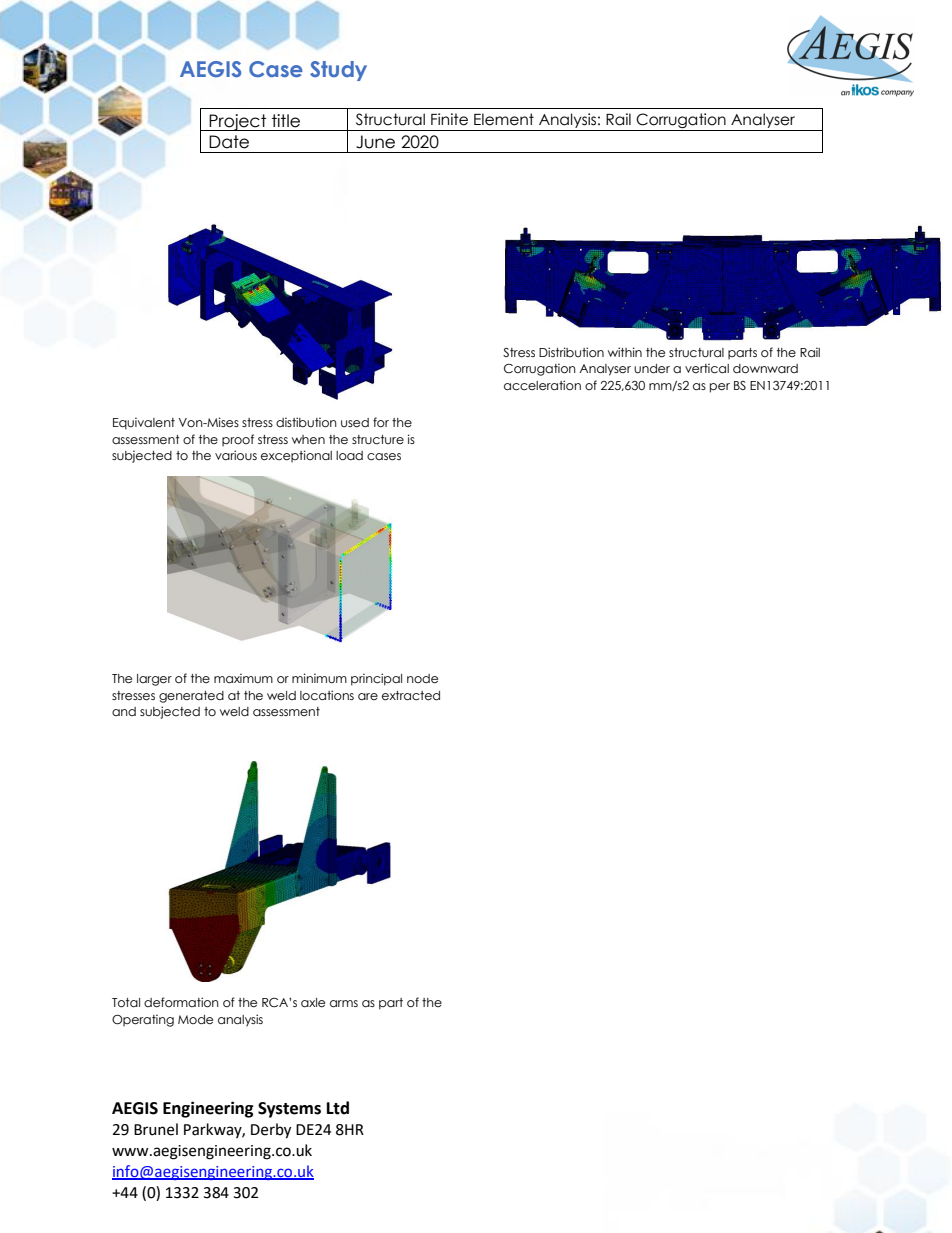  I want to click on Project, so click(238, 122).
